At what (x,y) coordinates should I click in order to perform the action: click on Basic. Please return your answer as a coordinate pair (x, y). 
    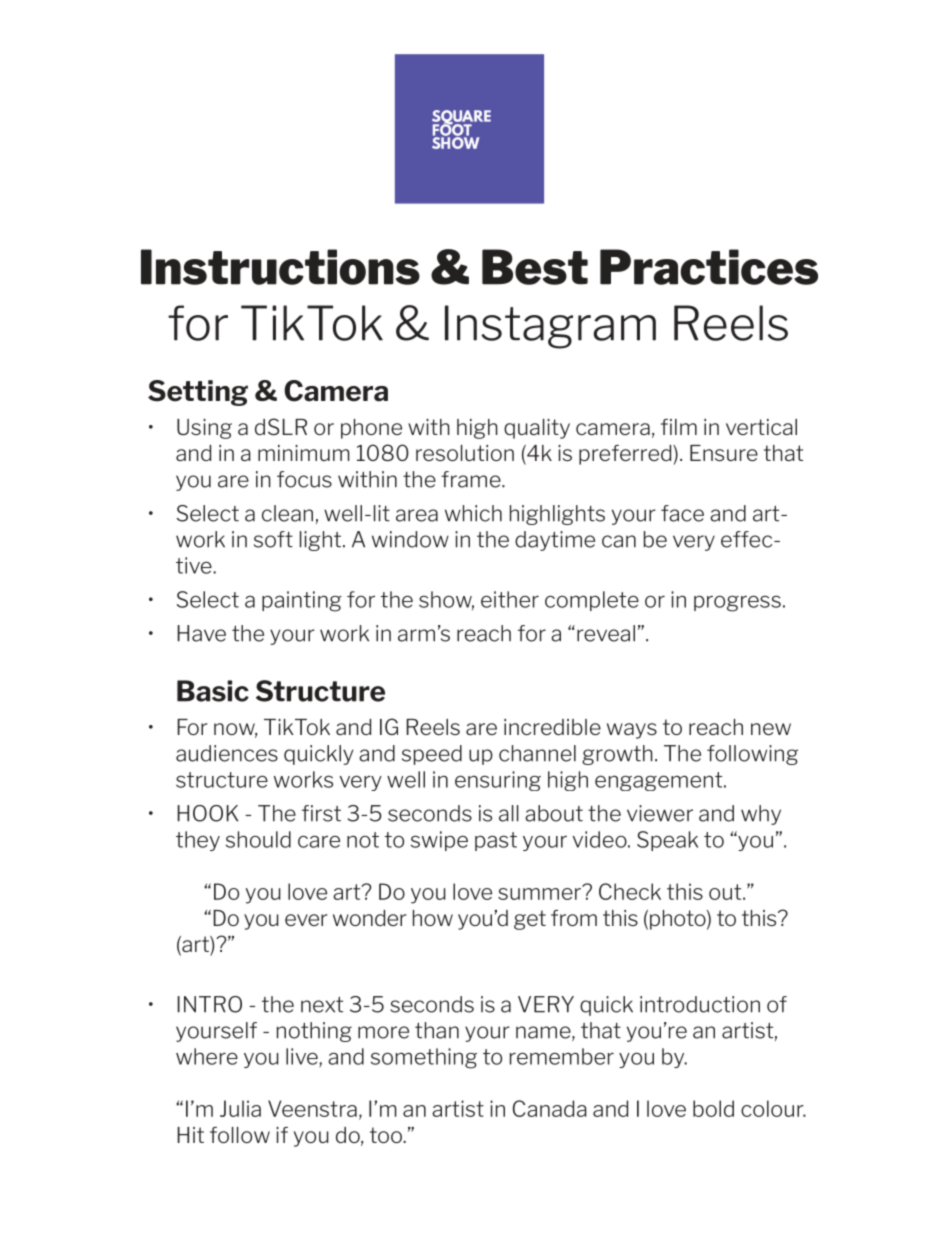
    Looking at the image, I should click on (213, 691).
